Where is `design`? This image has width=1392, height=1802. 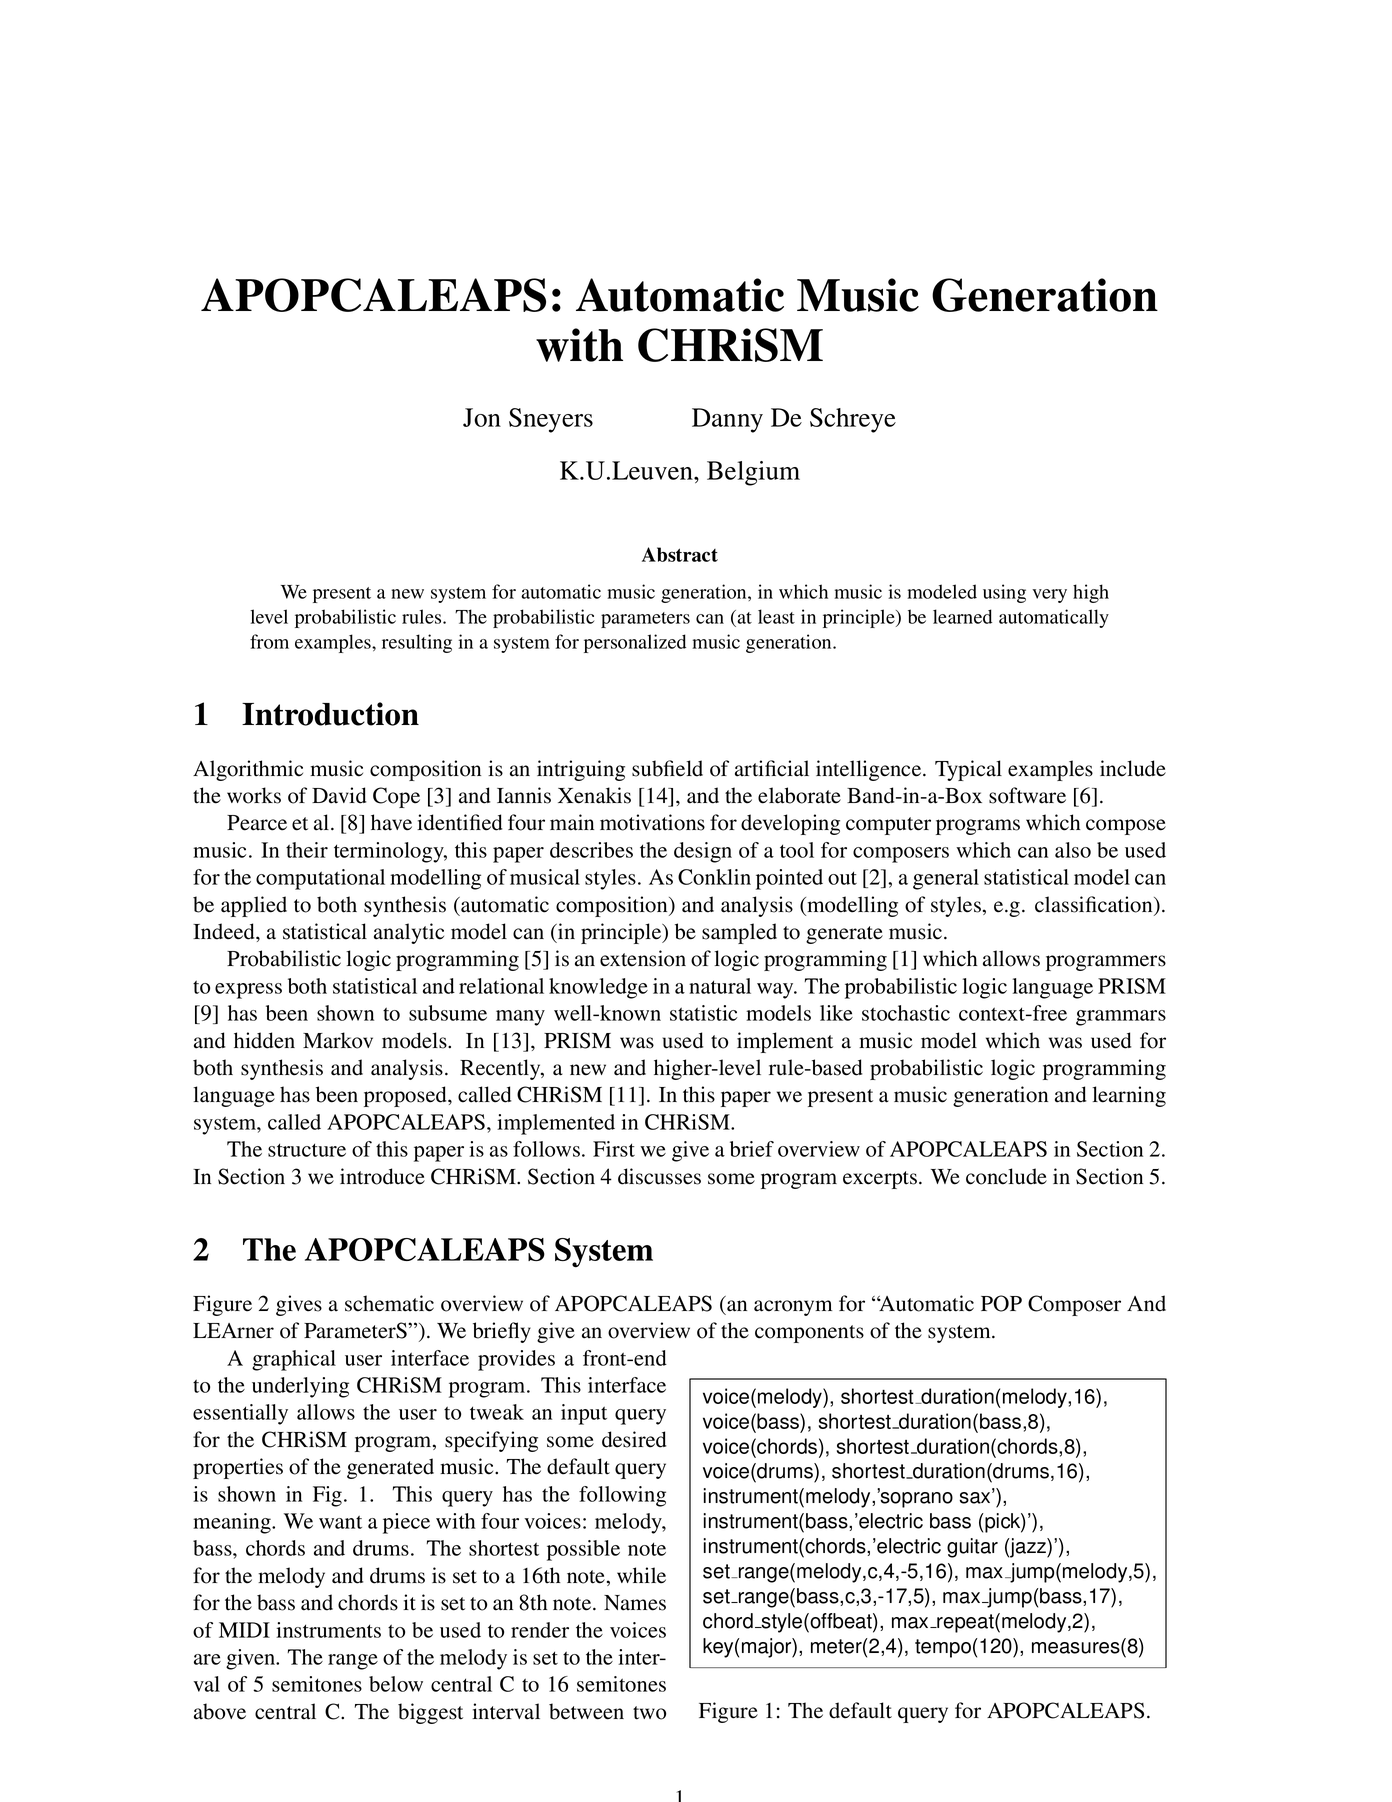
design is located at coordinates (703, 852).
